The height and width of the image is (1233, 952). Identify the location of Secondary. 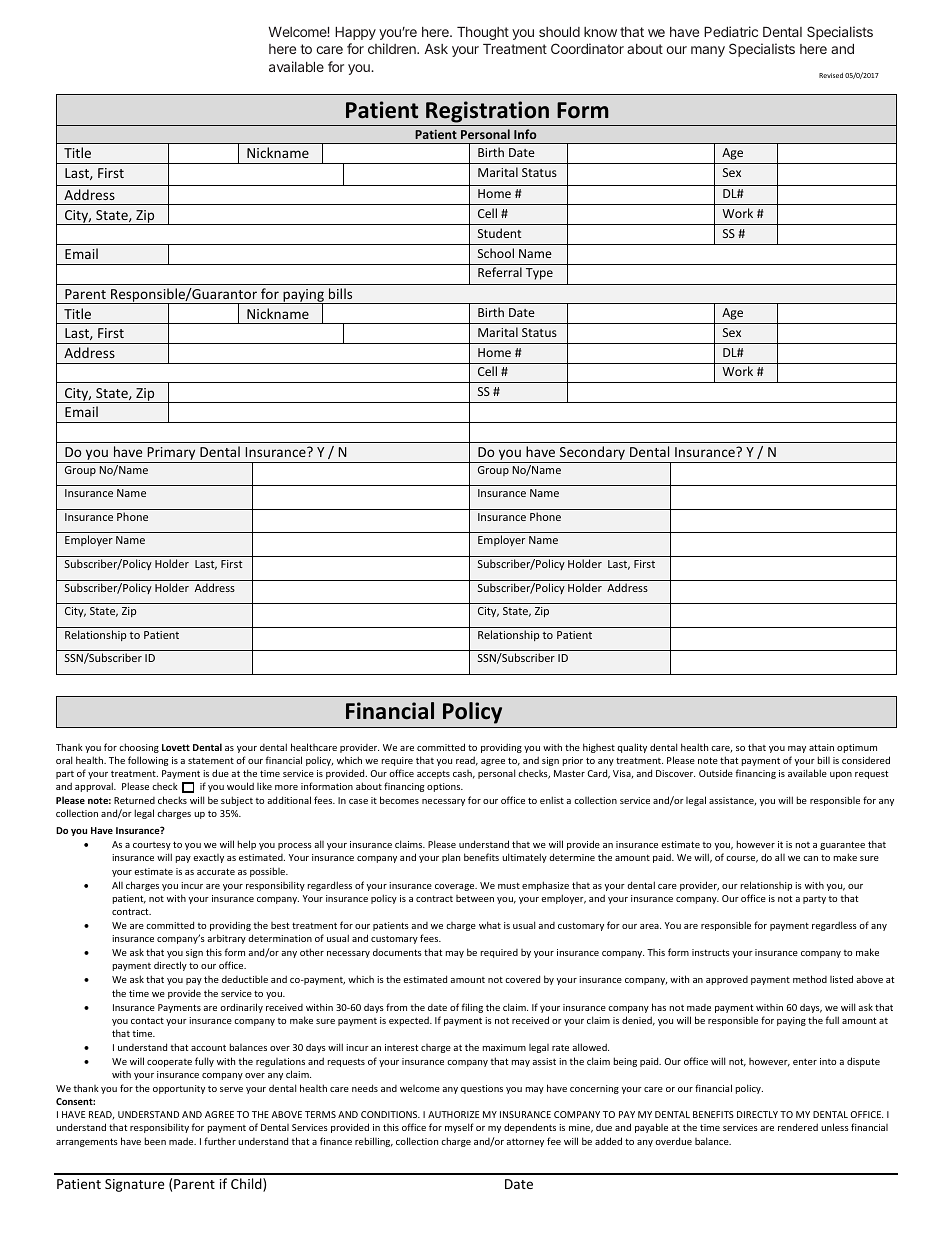
(592, 454).
